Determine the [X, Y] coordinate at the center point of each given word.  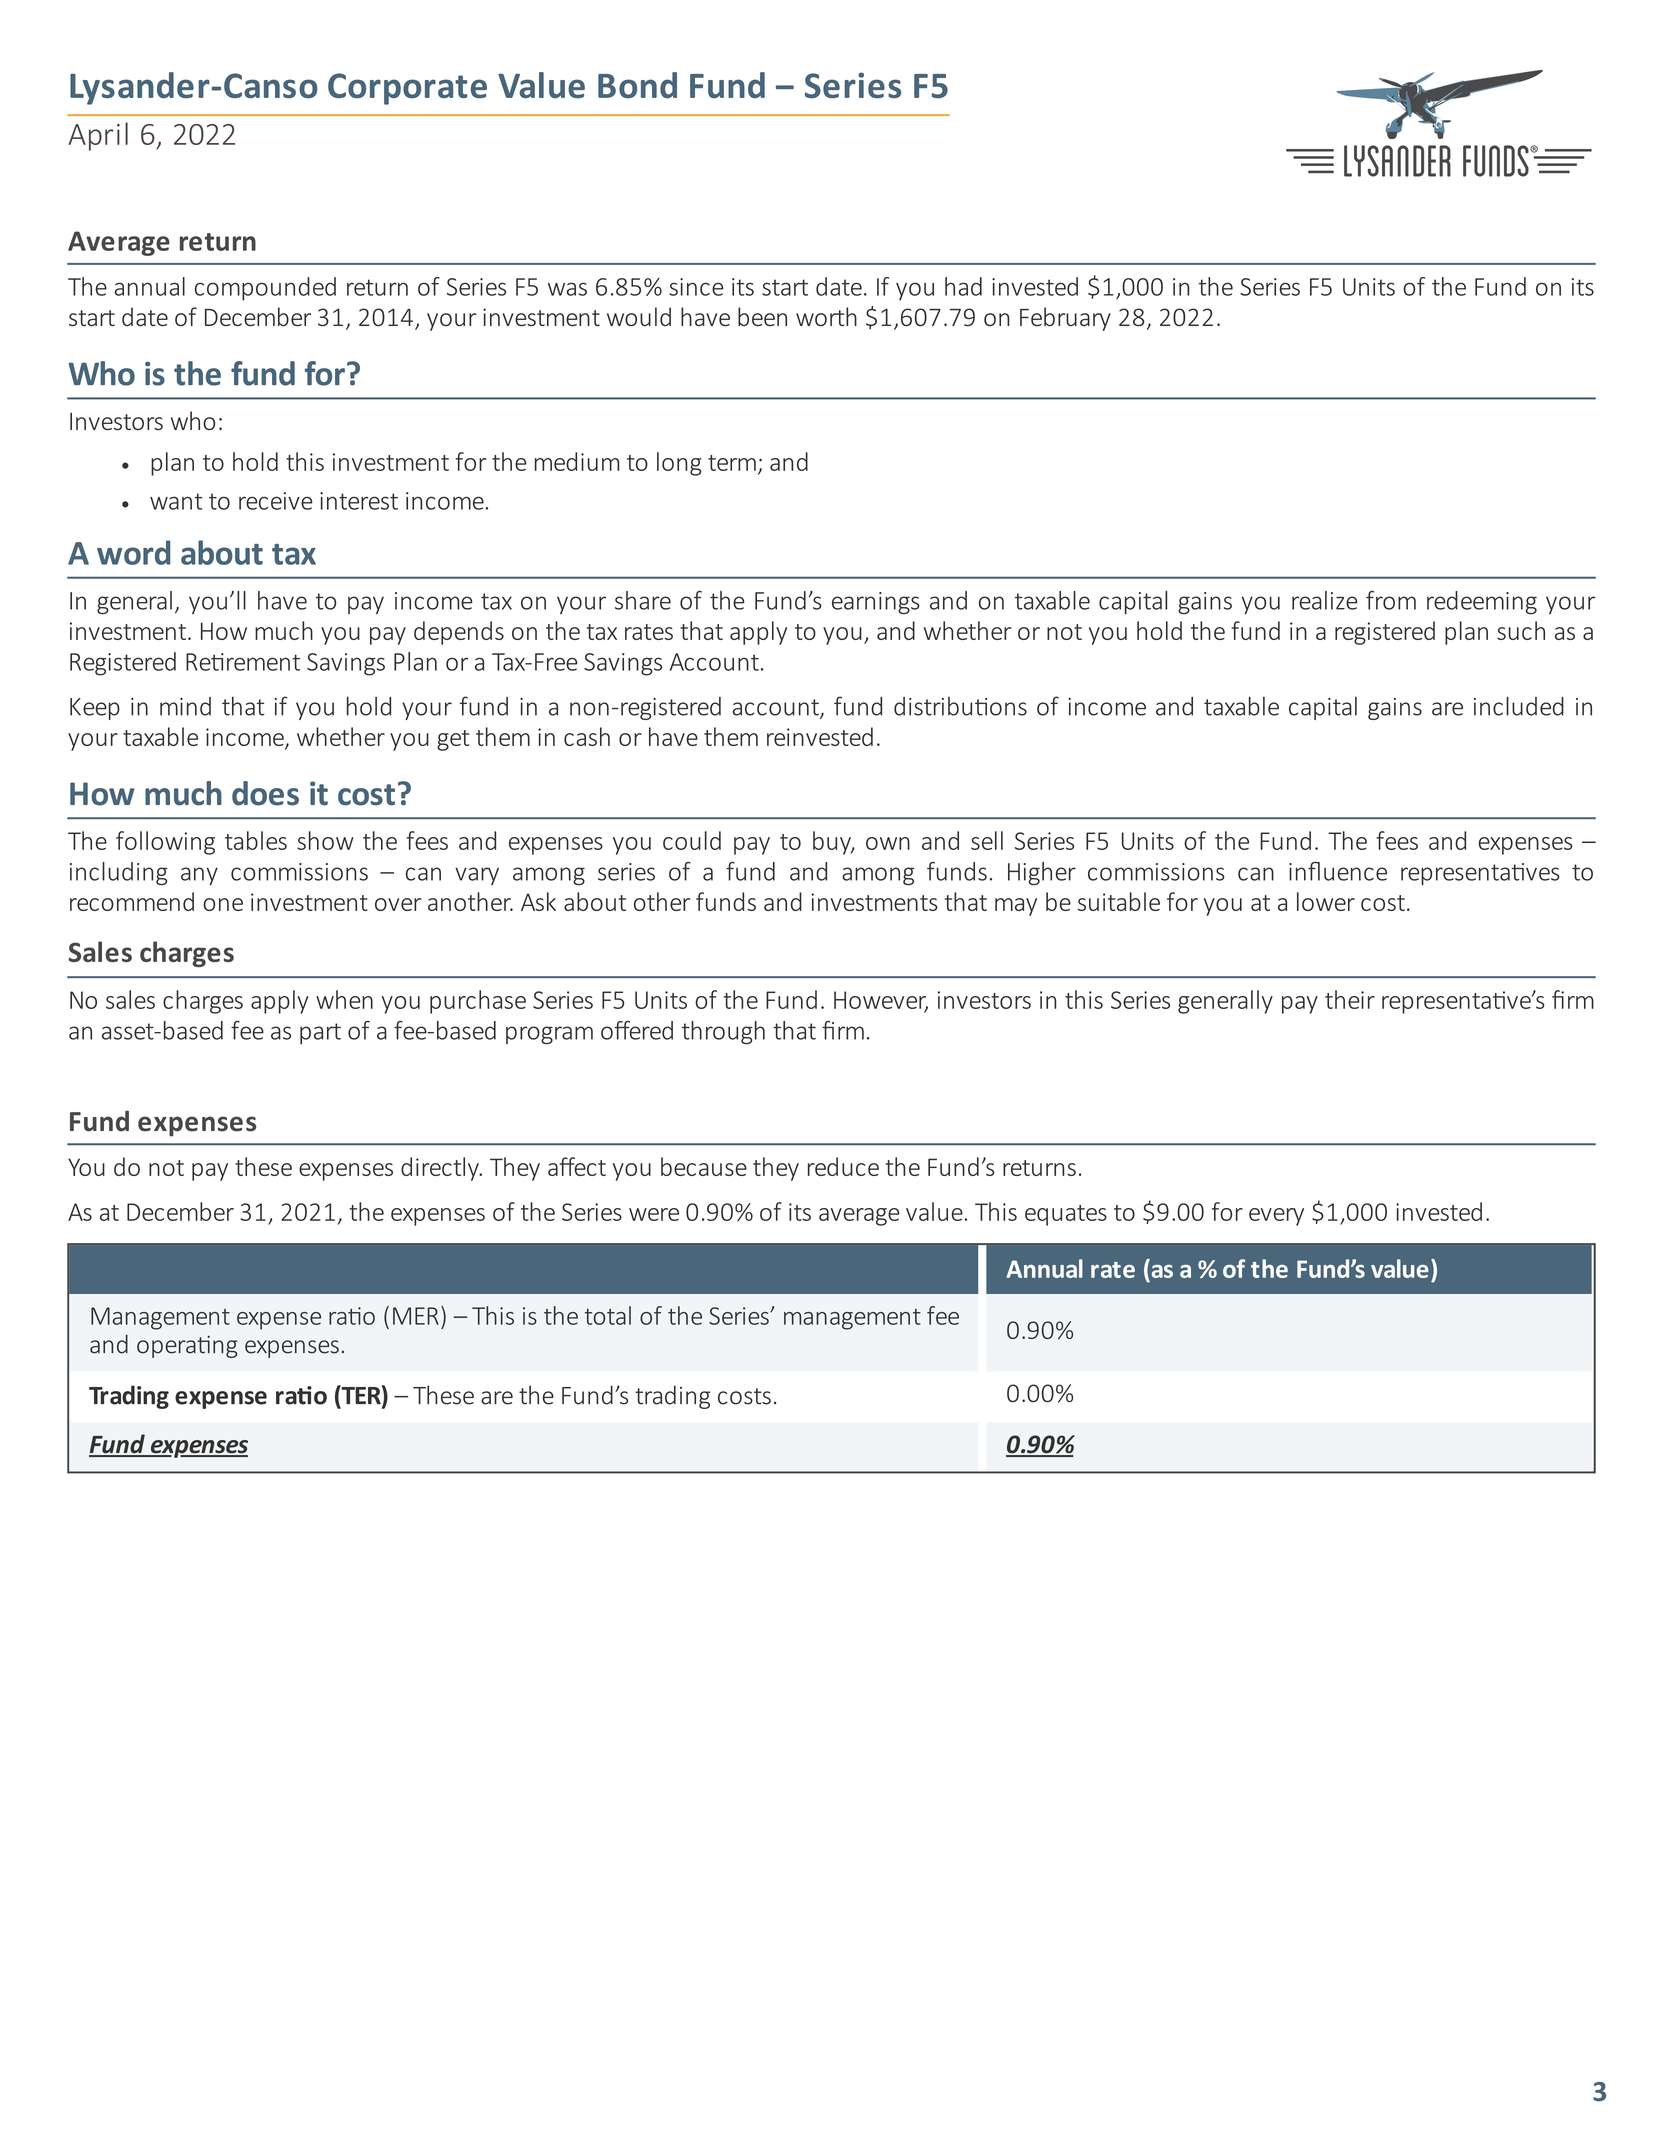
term [732, 463]
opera [167, 1349]
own [888, 843]
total [608, 1315]
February [1065, 319]
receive [276, 501]
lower [1326, 901]
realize [1325, 600]
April [98, 136]
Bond [637, 85]
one [223, 904]
